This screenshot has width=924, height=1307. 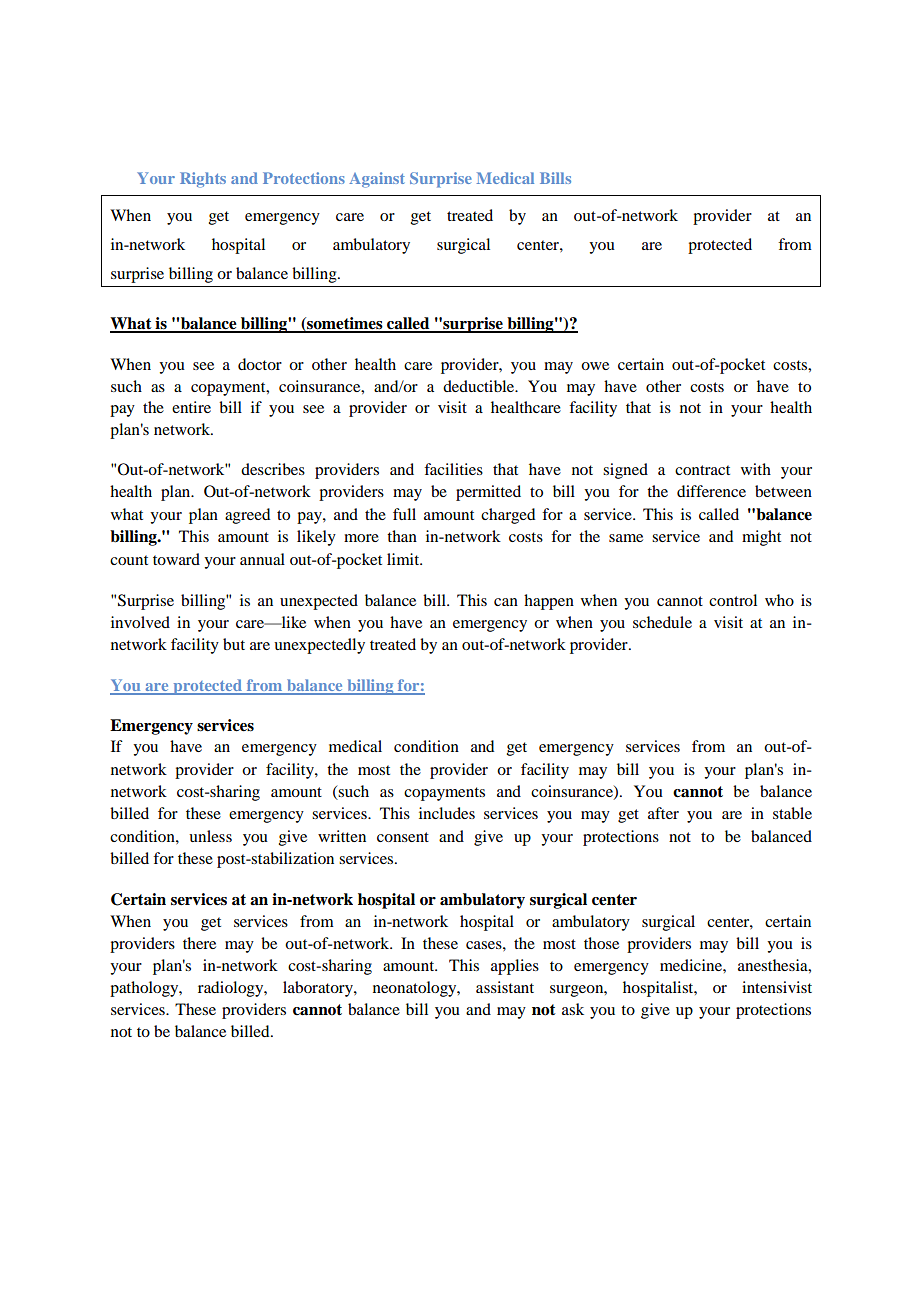 I want to click on after, so click(x=663, y=813).
